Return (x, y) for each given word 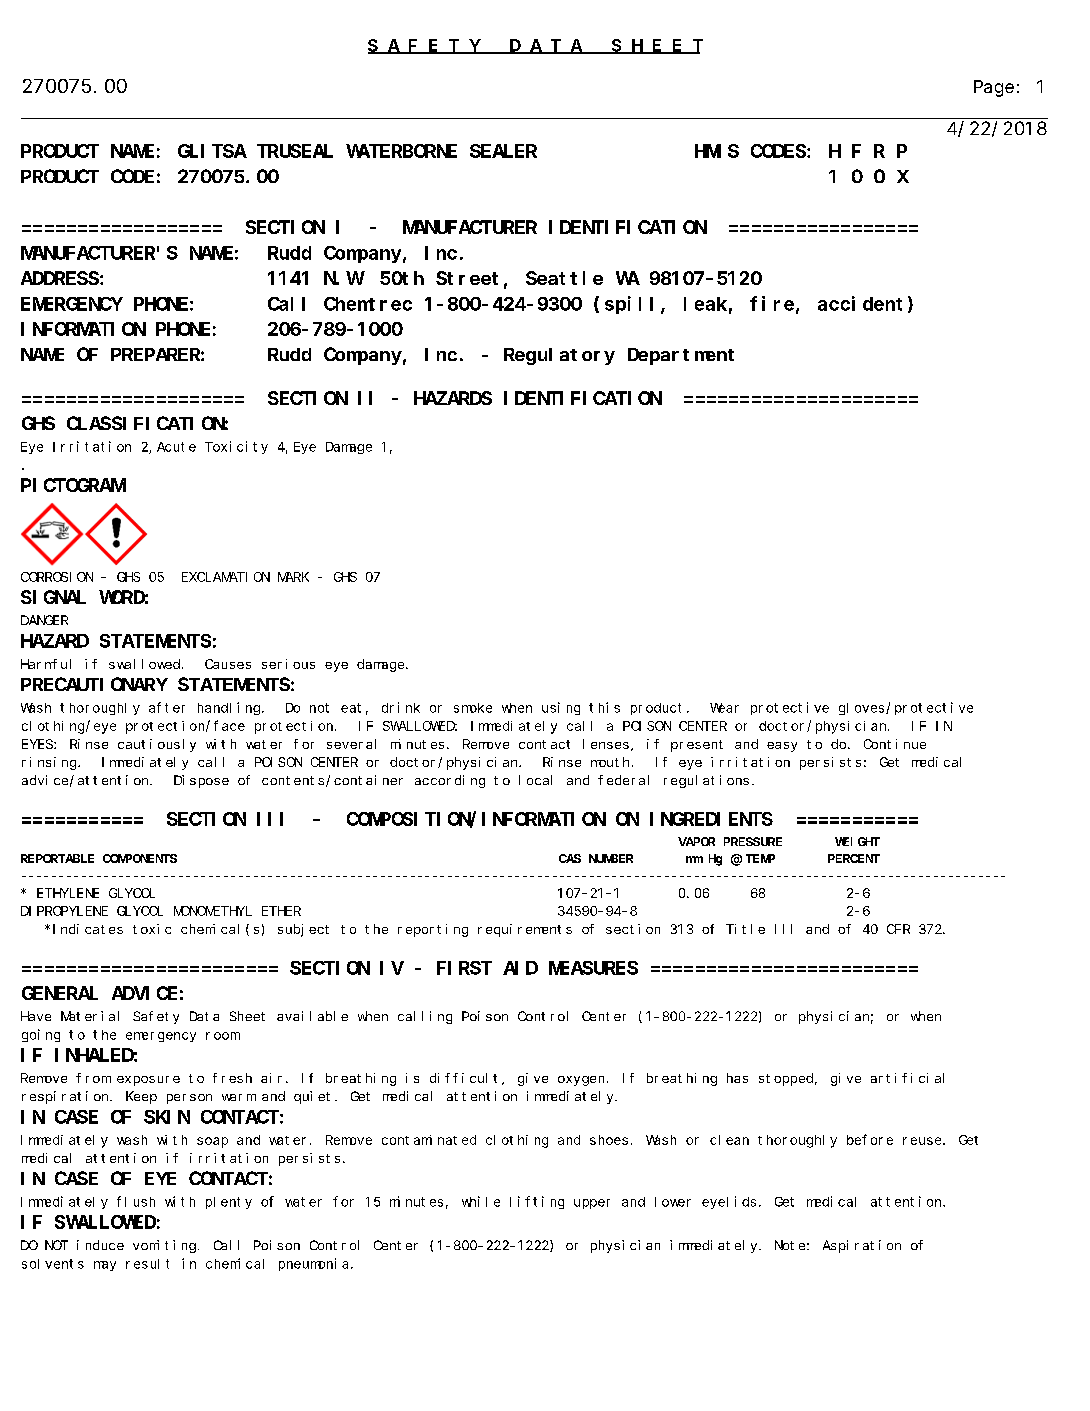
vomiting (164, 1246)
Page (994, 89)
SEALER (503, 151)
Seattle (564, 278)
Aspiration (862, 1246)
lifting (537, 1202)
